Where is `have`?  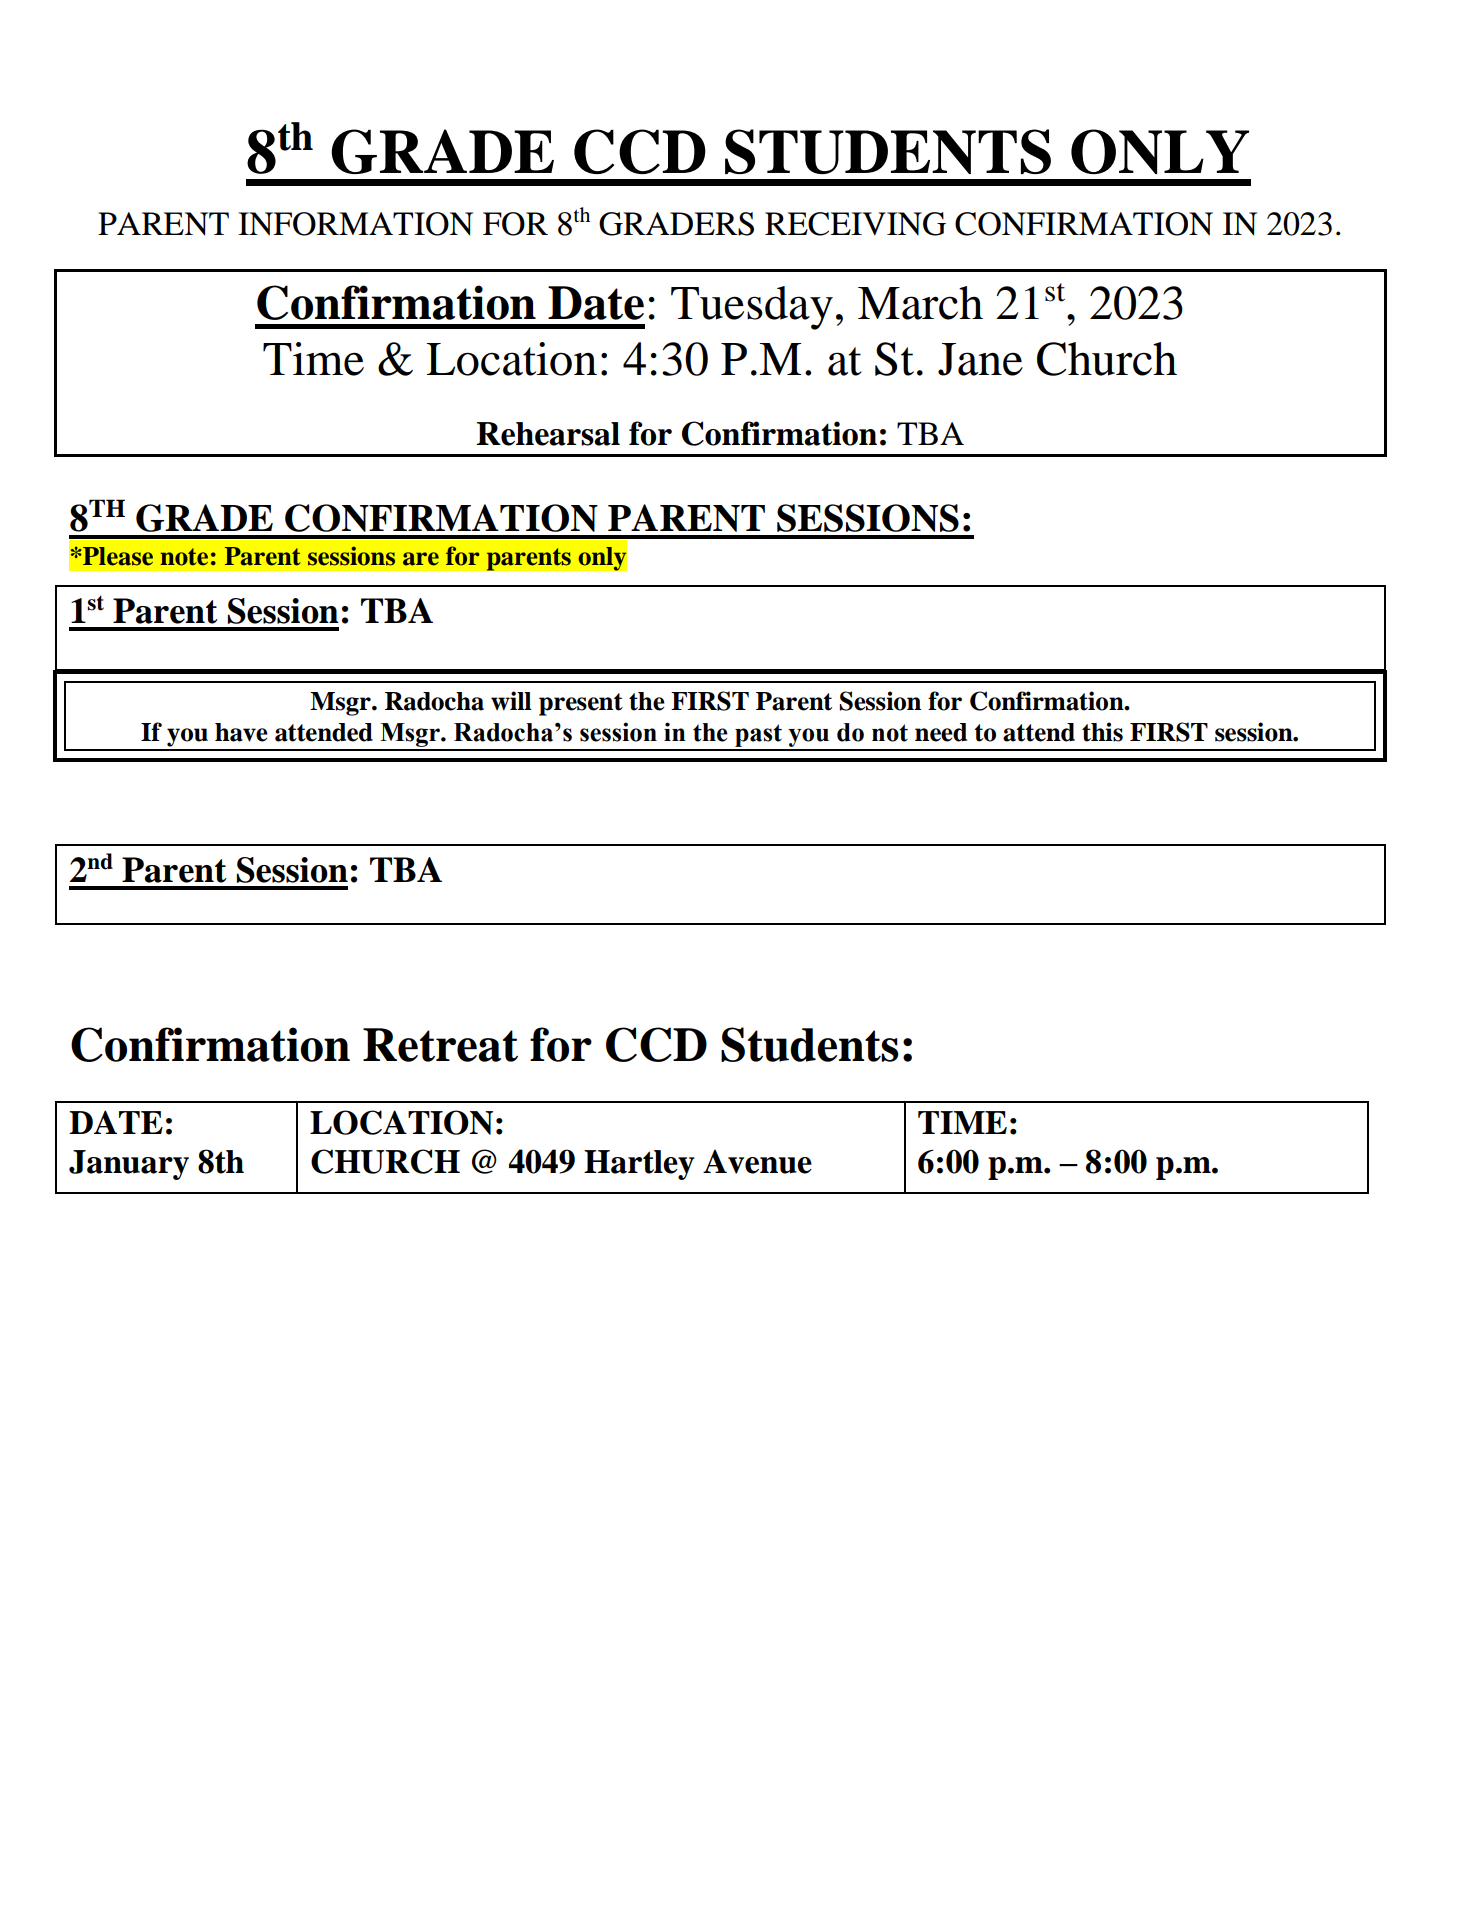 have is located at coordinates (241, 732).
